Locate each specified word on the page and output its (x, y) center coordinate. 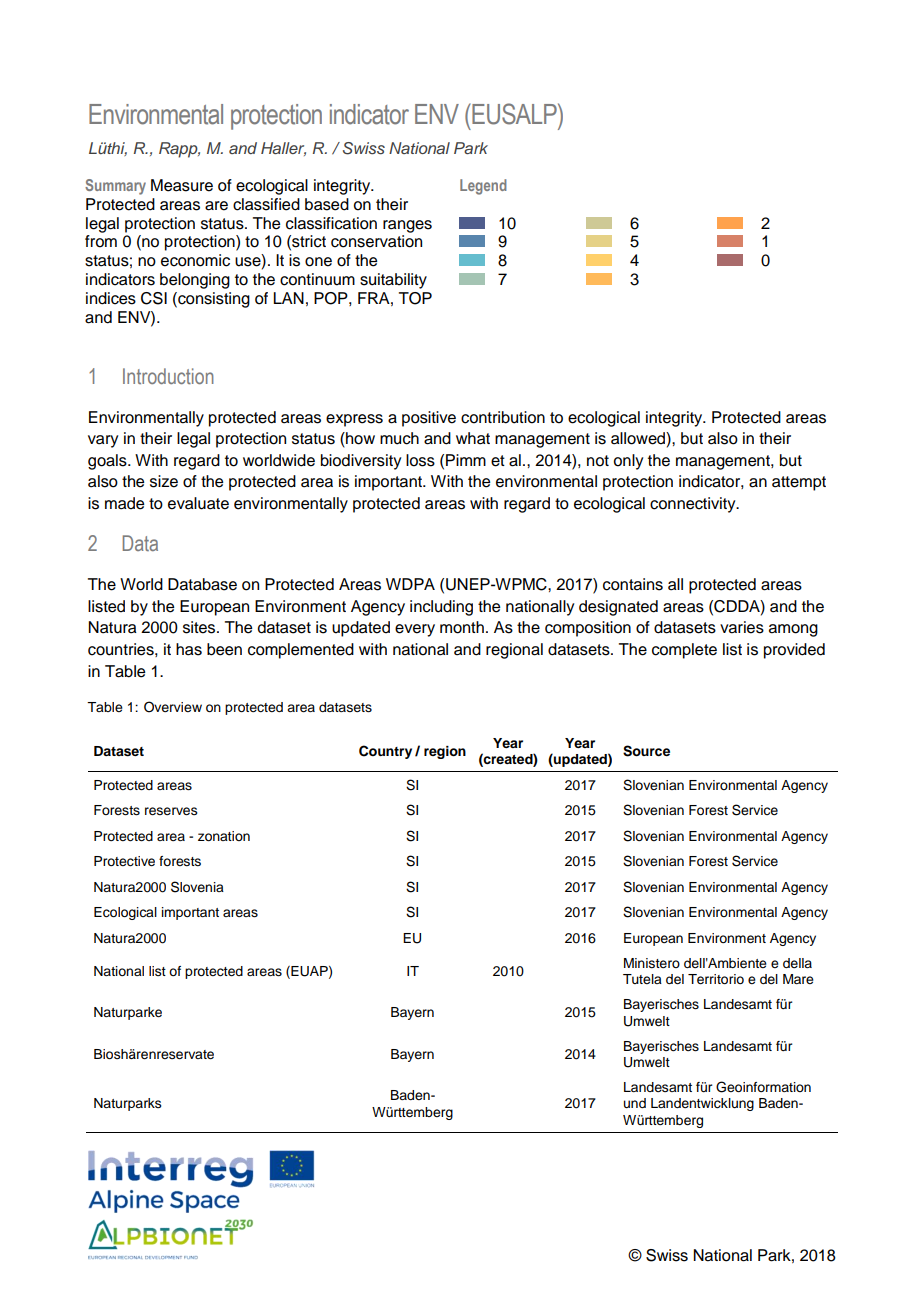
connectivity (694, 505)
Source (646, 751)
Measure (182, 185)
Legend (483, 187)
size (164, 481)
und (635, 1103)
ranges (407, 226)
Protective (124, 861)
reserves (171, 811)
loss (420, 460)
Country (385, 752)
